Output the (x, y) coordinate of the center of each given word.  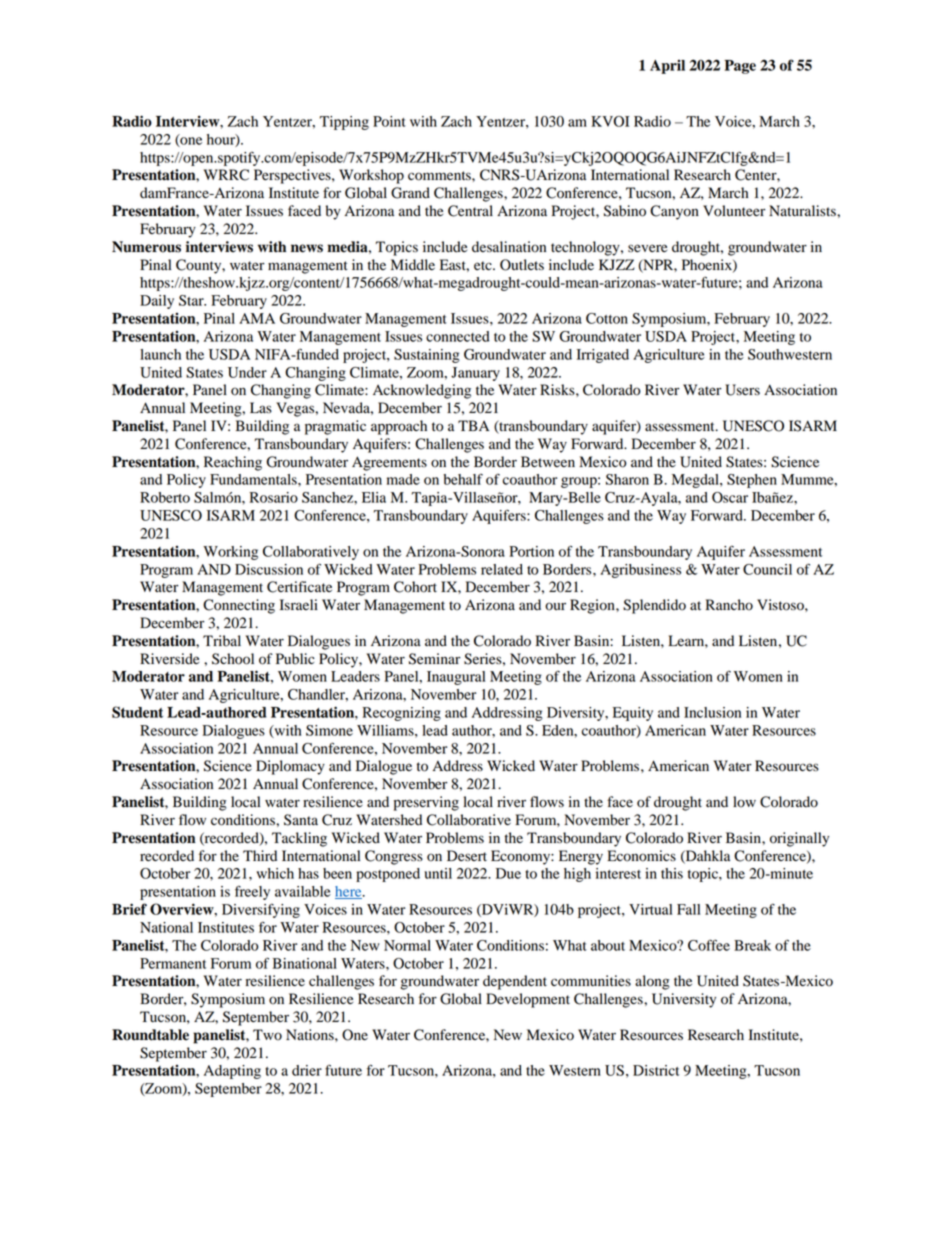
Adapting (232, 1072)
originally (799, 839)
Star (192, 300)
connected (458, 336)
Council (767, 569)
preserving (426, 803)
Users (742, 390)
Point (389, 121)
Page (740, 67)
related (502, 569)
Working (230, 553)
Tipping (344, 123)
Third (260, 856)
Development (528, 1000)
